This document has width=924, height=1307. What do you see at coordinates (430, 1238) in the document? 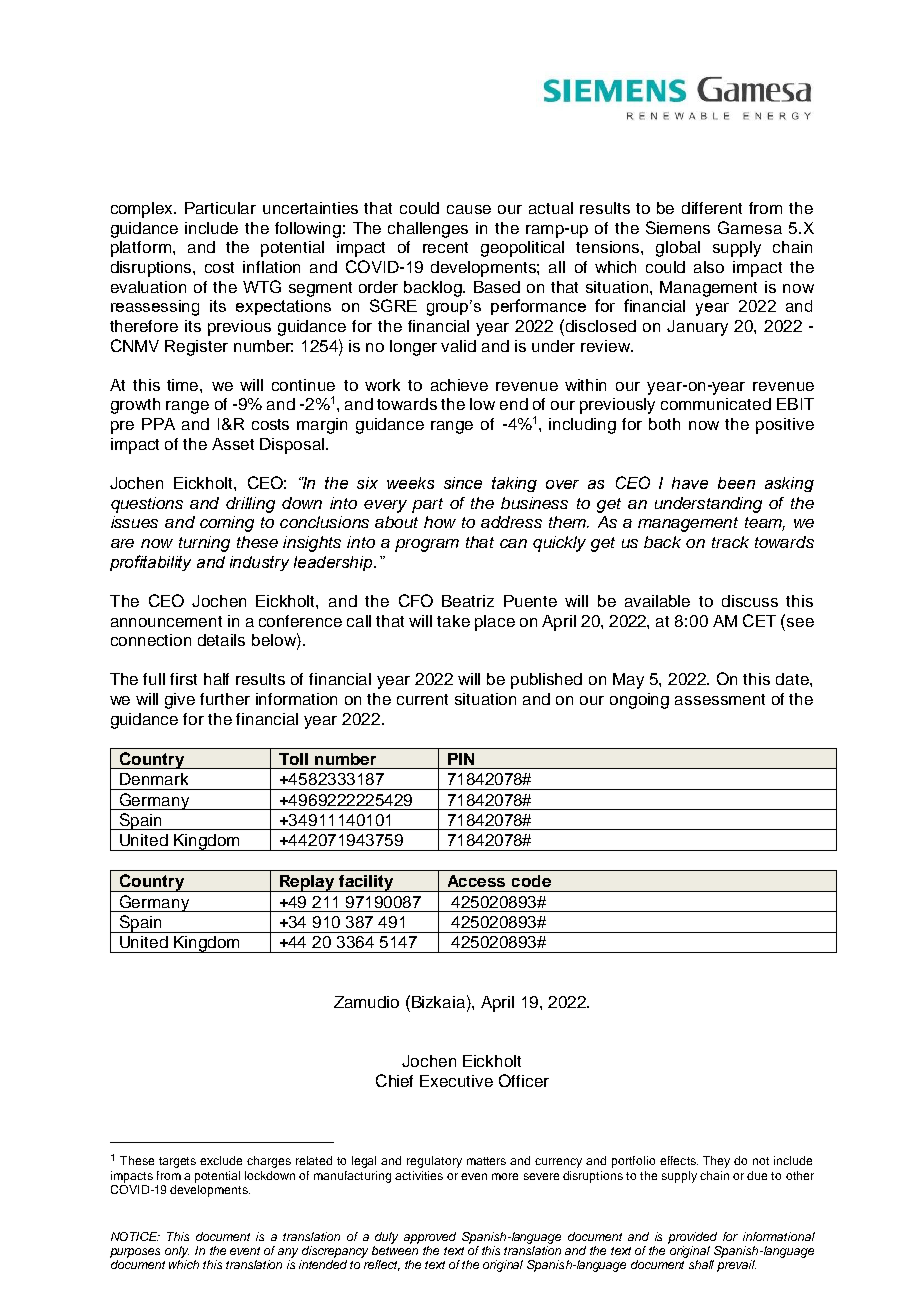
I see `approved` at bounding box center [430, 1238].
